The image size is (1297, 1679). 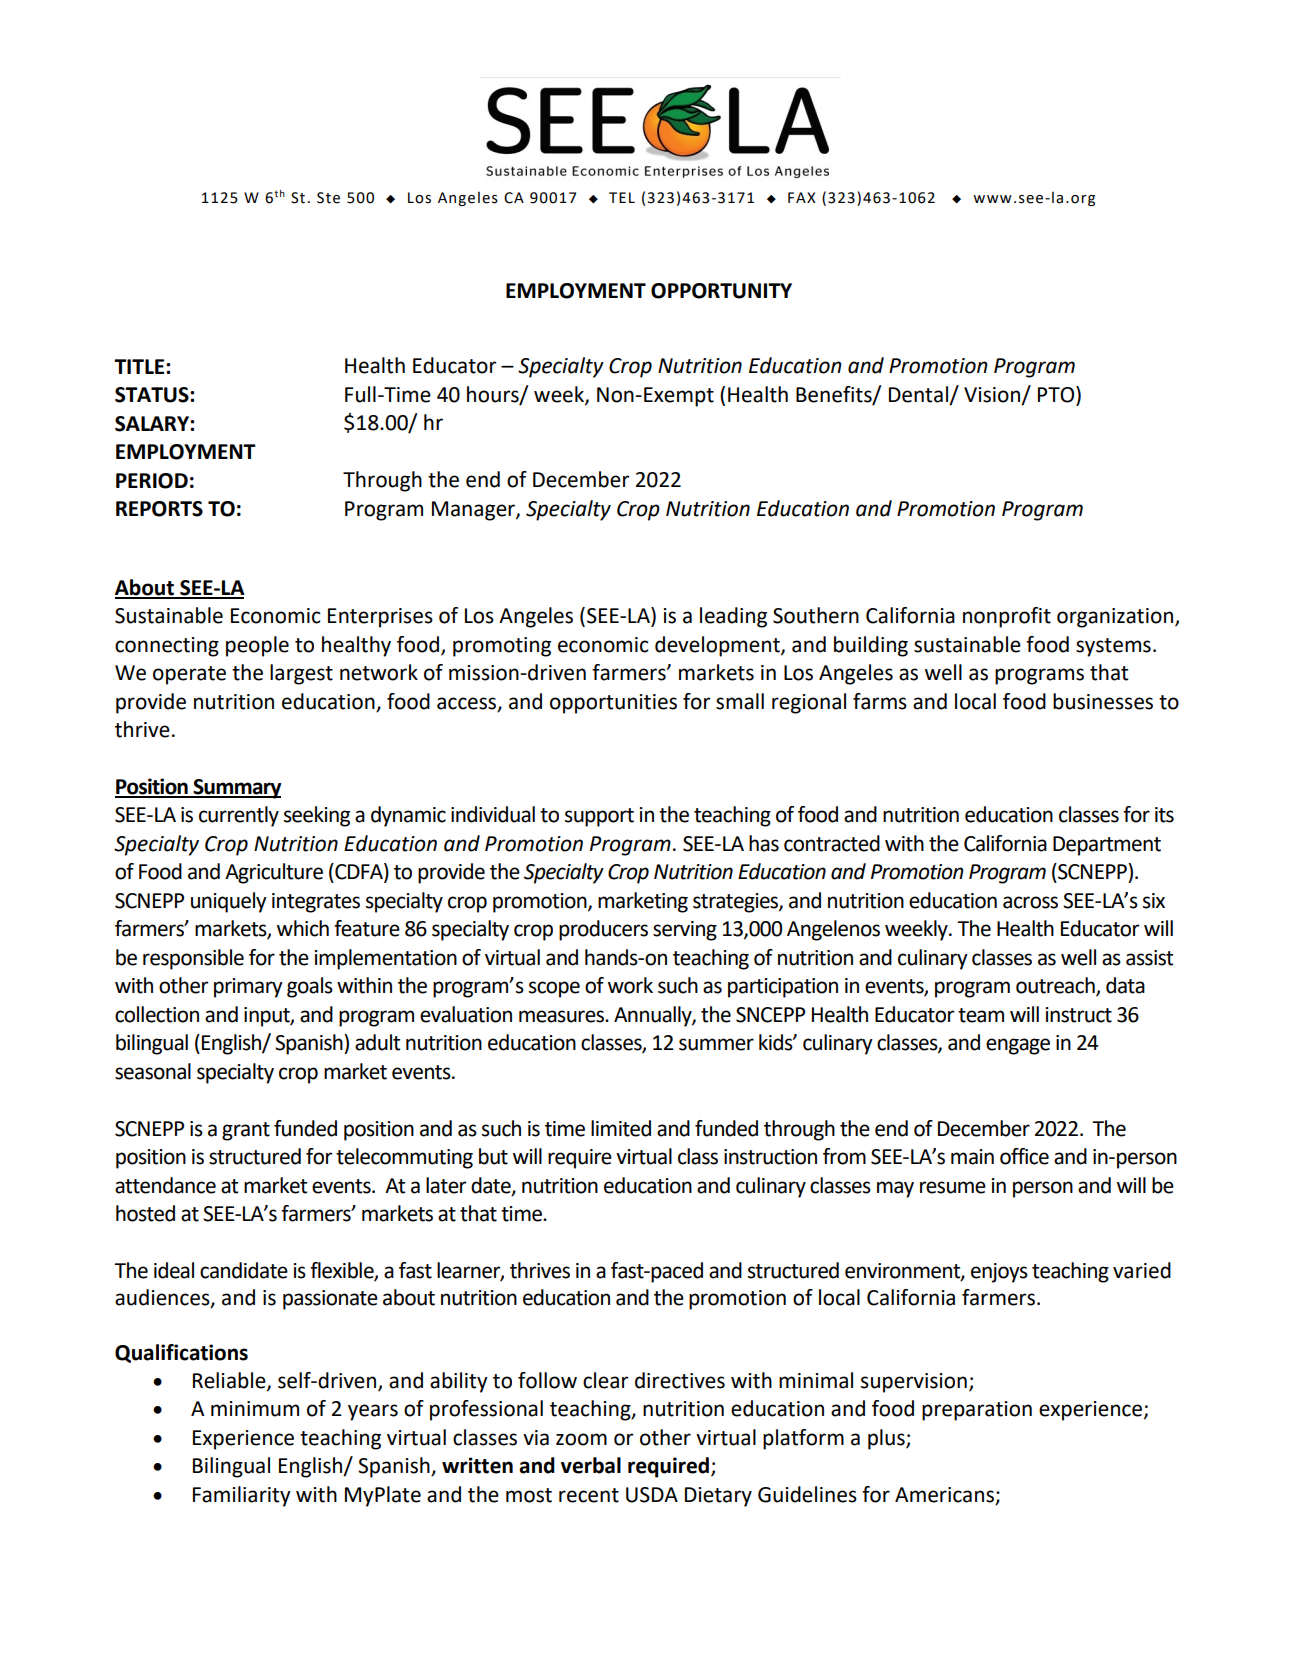 I want to click on PERIOD, so click(x=152, y=481).
